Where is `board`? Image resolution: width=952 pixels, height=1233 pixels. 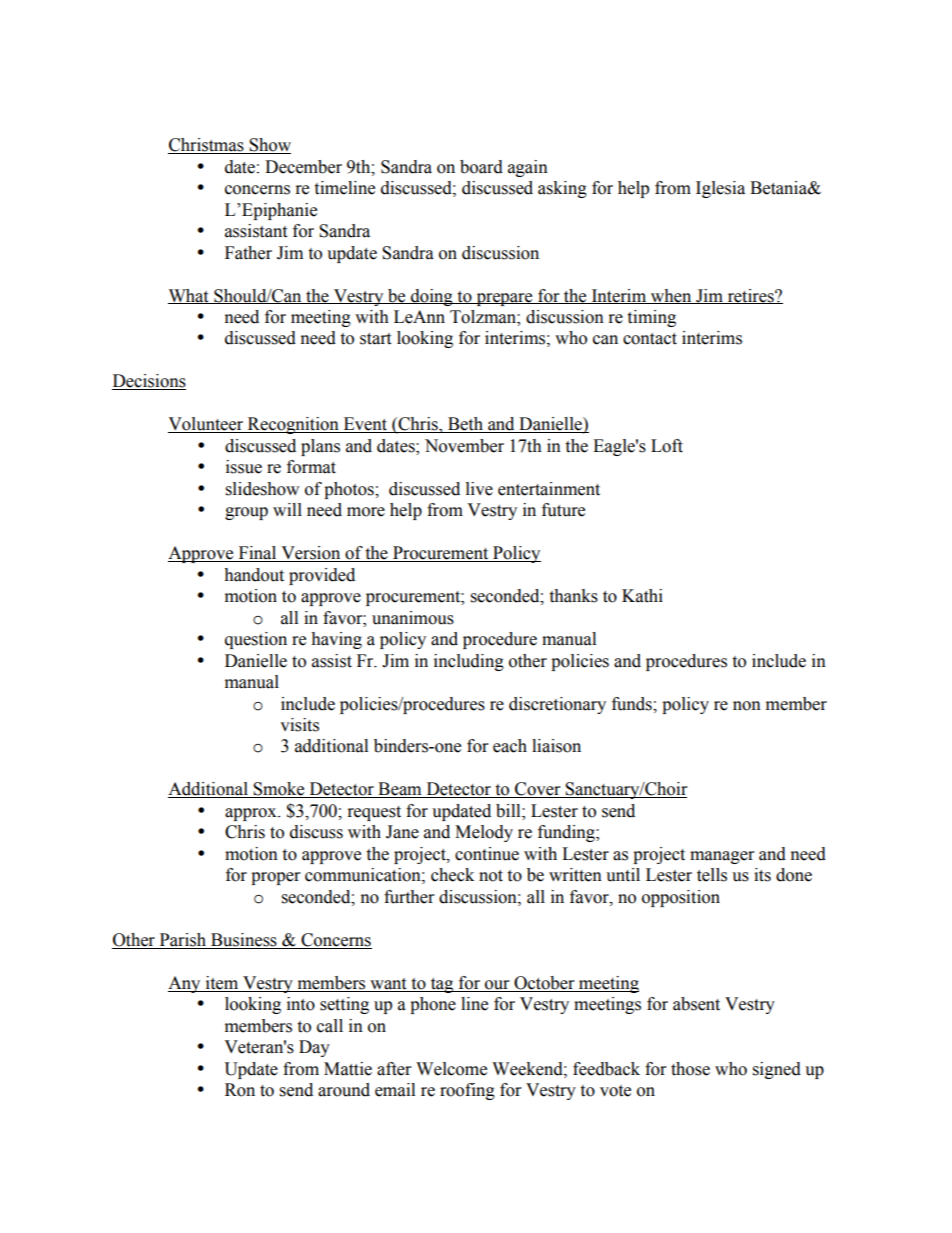 board is located at coordinates (481, 167).
